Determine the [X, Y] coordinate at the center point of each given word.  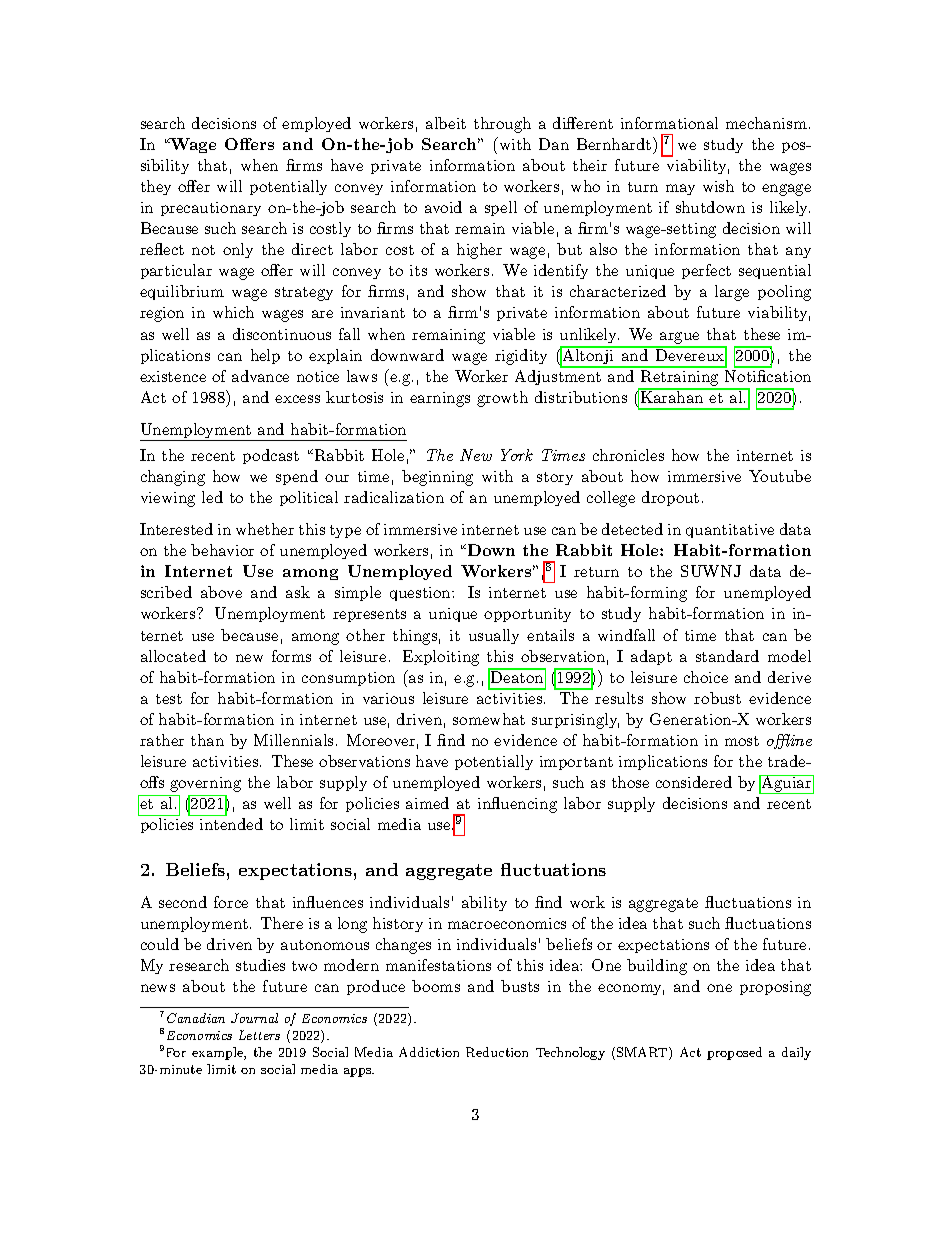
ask [298, 592]
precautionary [211, 209]
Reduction [497, 1052]
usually [494, 636]
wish [718, 186]
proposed [734, 1053]
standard [727, 656]
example [218, 1053]
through [502, 125]
